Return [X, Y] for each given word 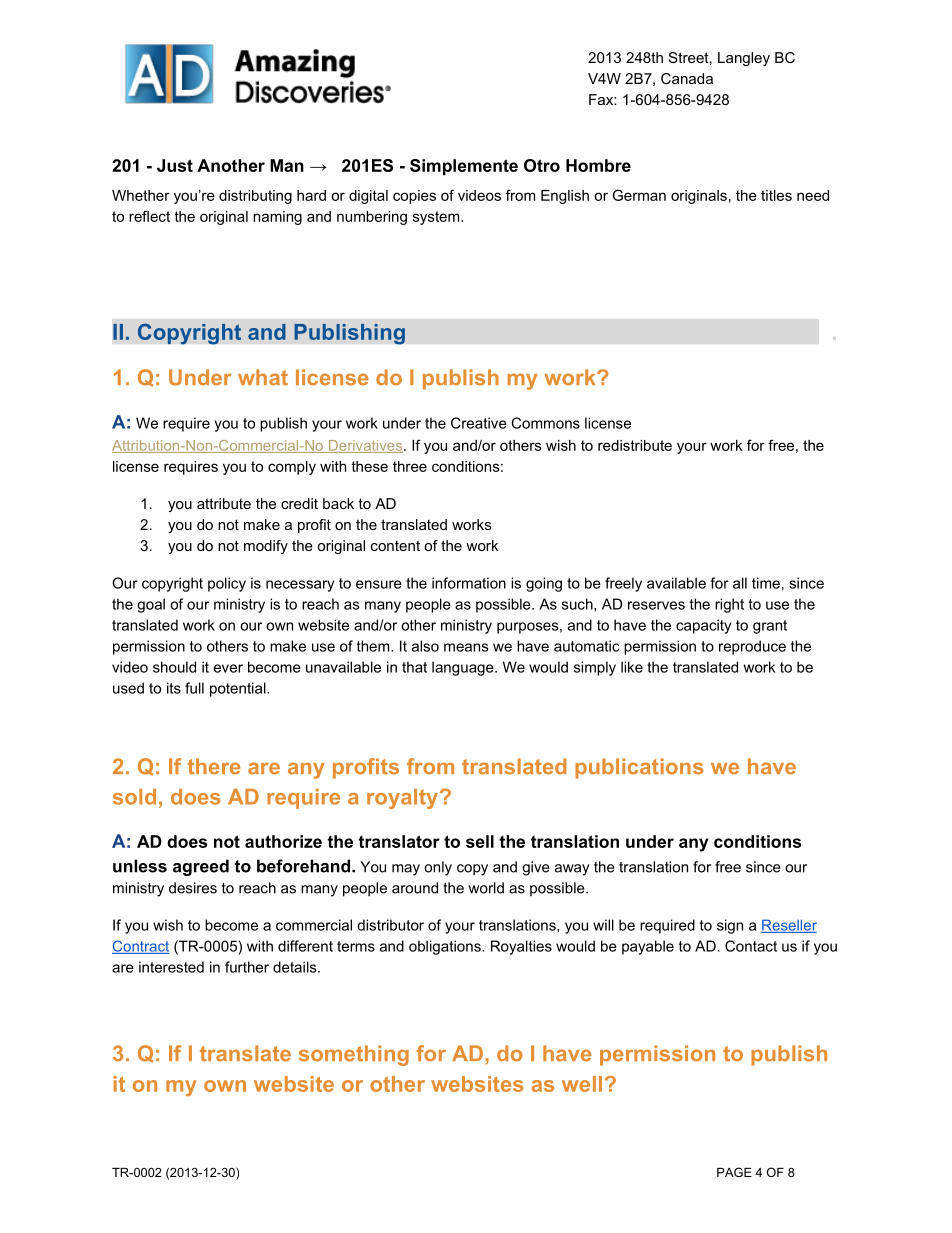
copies [414, 197]
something [354, 1055]
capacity [703, 626]
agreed [201, 867]
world [486, 888]
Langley [744, 59]
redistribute [635, 445]
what [263, 377]
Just [175, 165]
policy [227, 584]
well [582, 1084]
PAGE [734, 1172]
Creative [479, 423]
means [466, 647]
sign [730, 926]
